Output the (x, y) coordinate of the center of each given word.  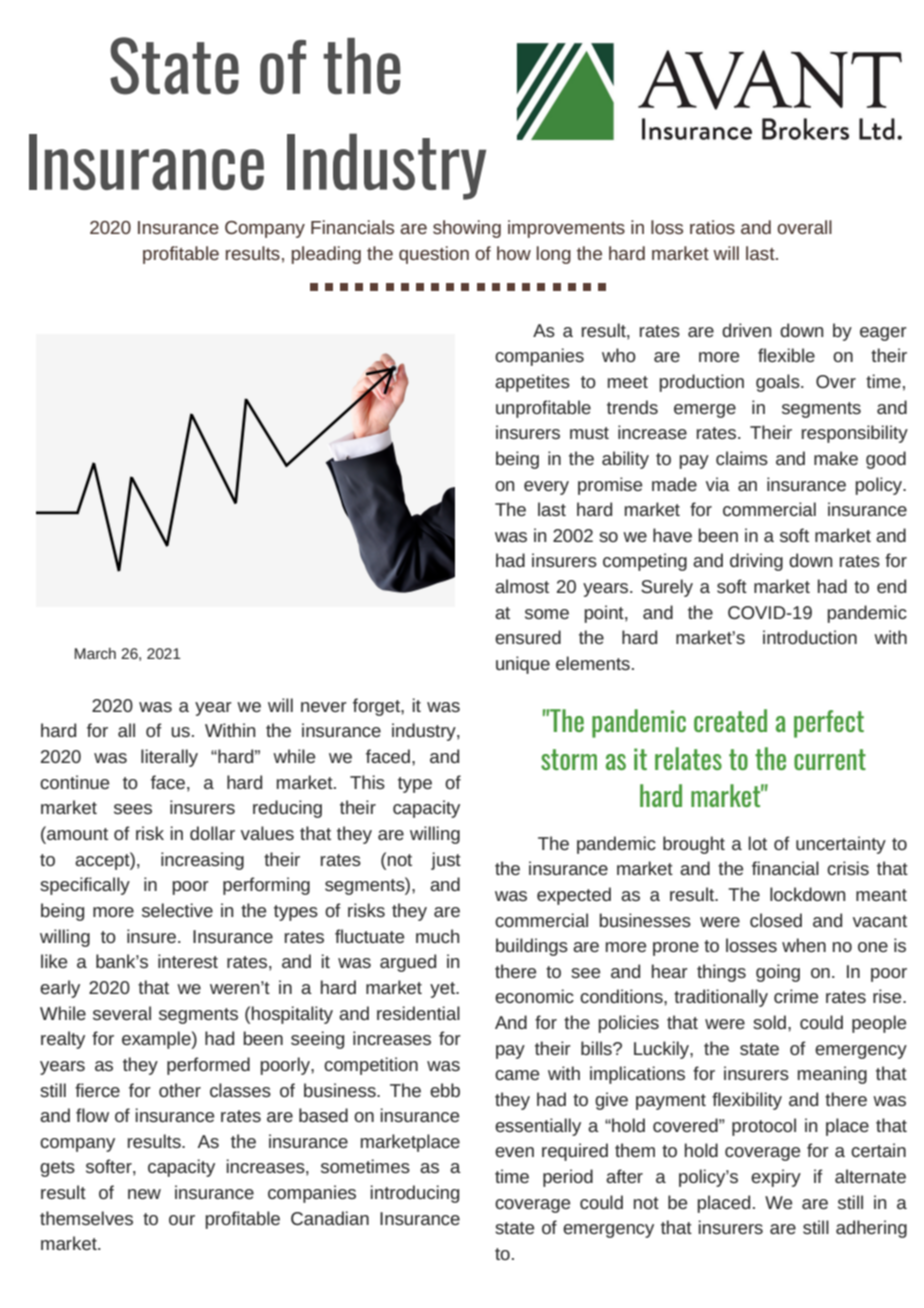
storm (569, 759)
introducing (415, 1194)
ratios (712, 227)
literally (169, 758)
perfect (829, 724)
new (144, 1194)
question (434, 255)
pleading (326, 255)
